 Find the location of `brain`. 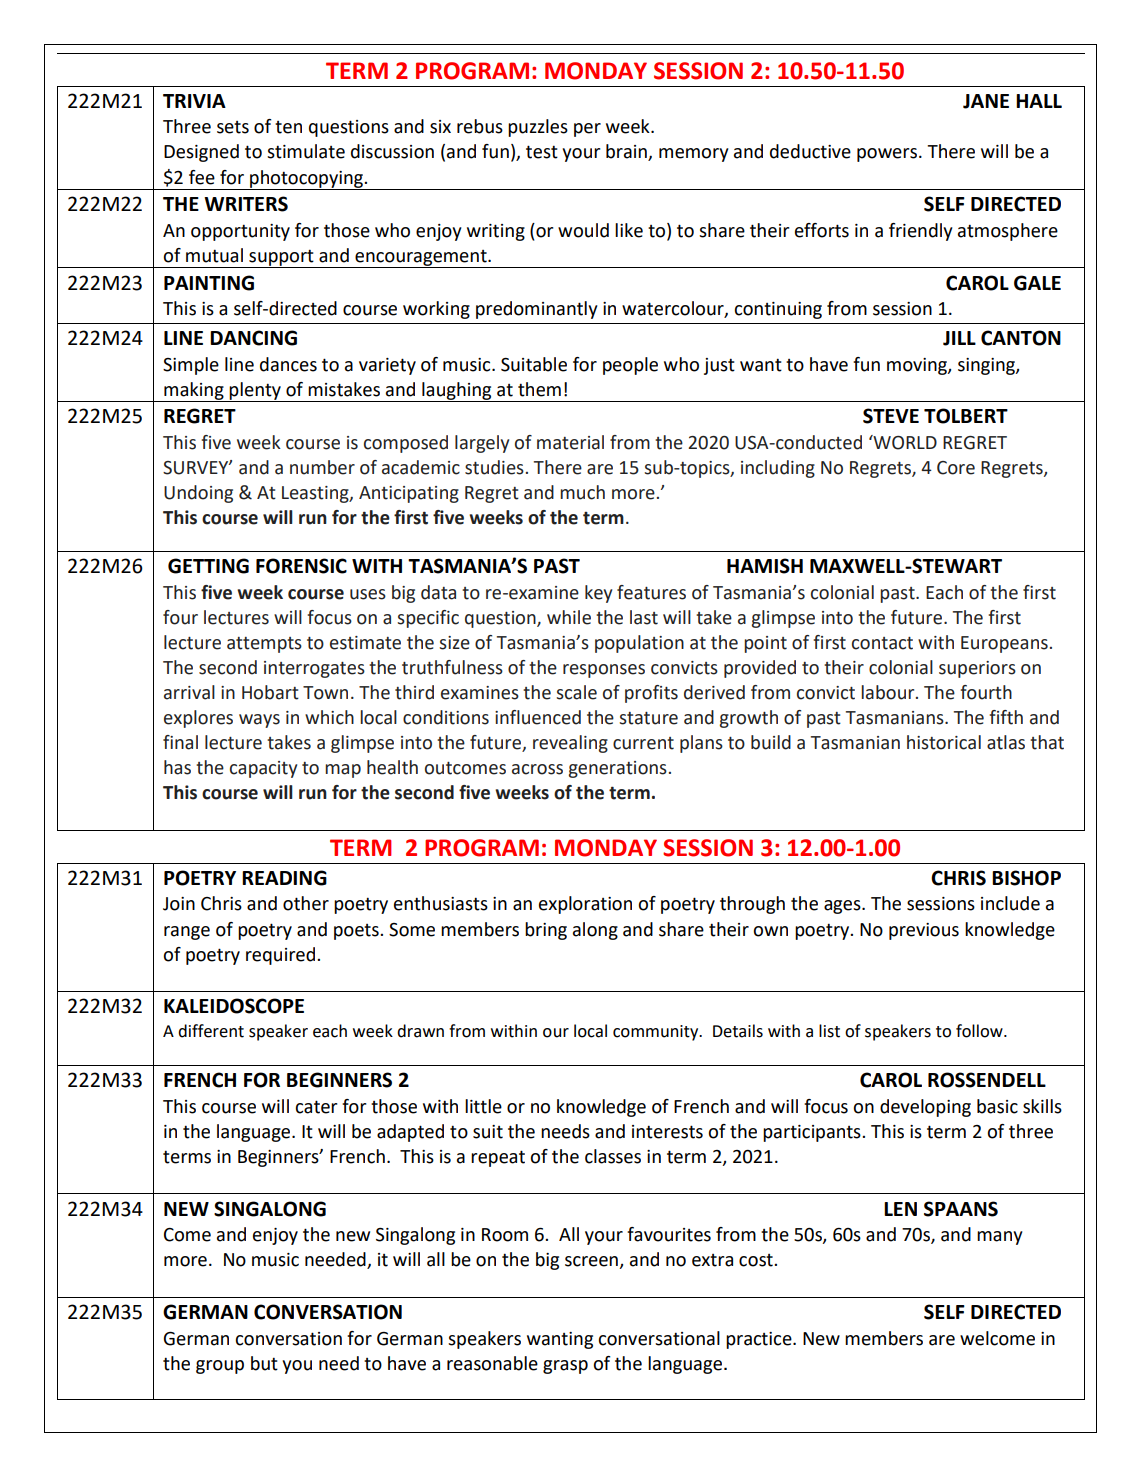

brain is located at coordinates (627, 152).
